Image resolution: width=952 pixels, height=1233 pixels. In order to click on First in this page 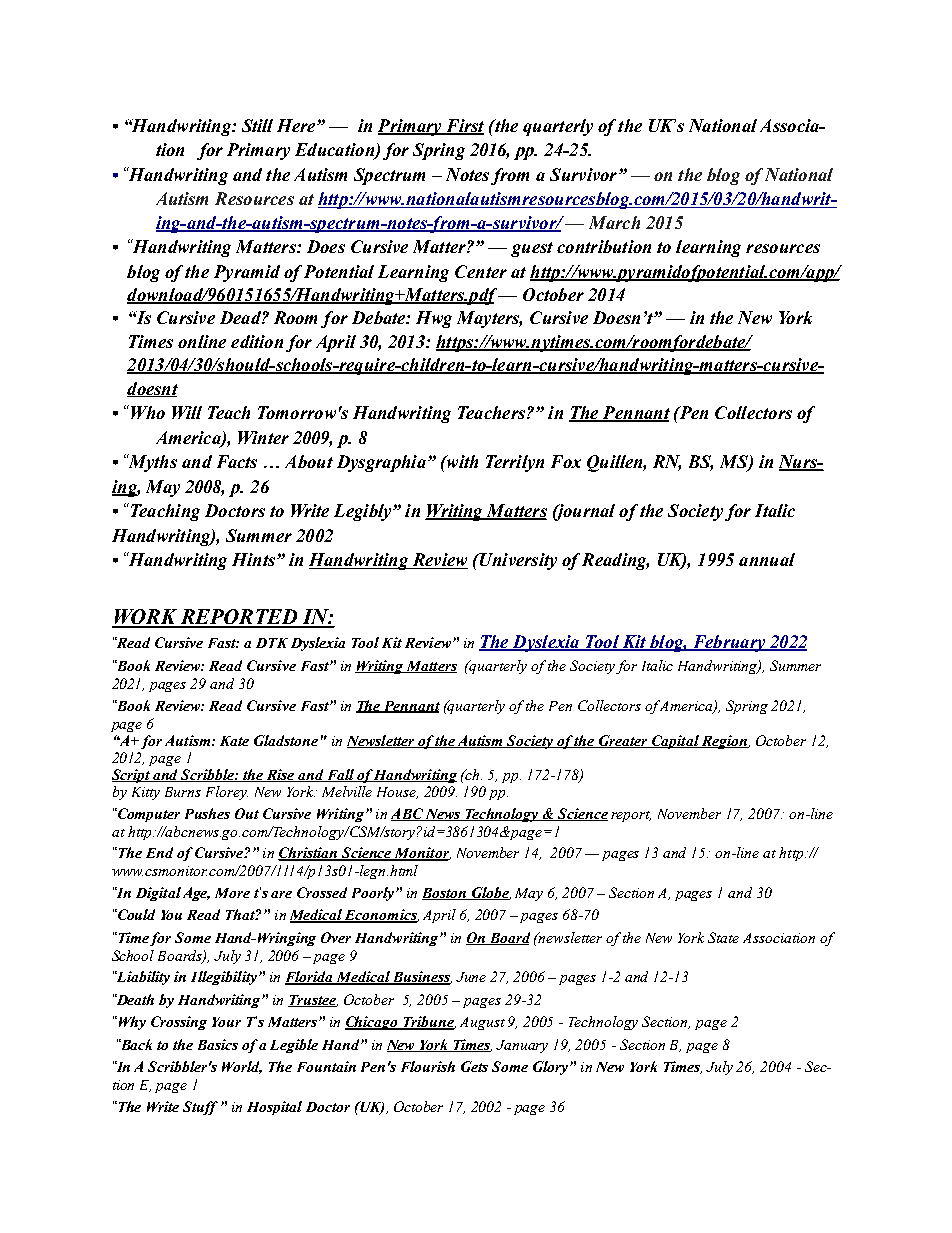, I will do `click(464, 127)`.
